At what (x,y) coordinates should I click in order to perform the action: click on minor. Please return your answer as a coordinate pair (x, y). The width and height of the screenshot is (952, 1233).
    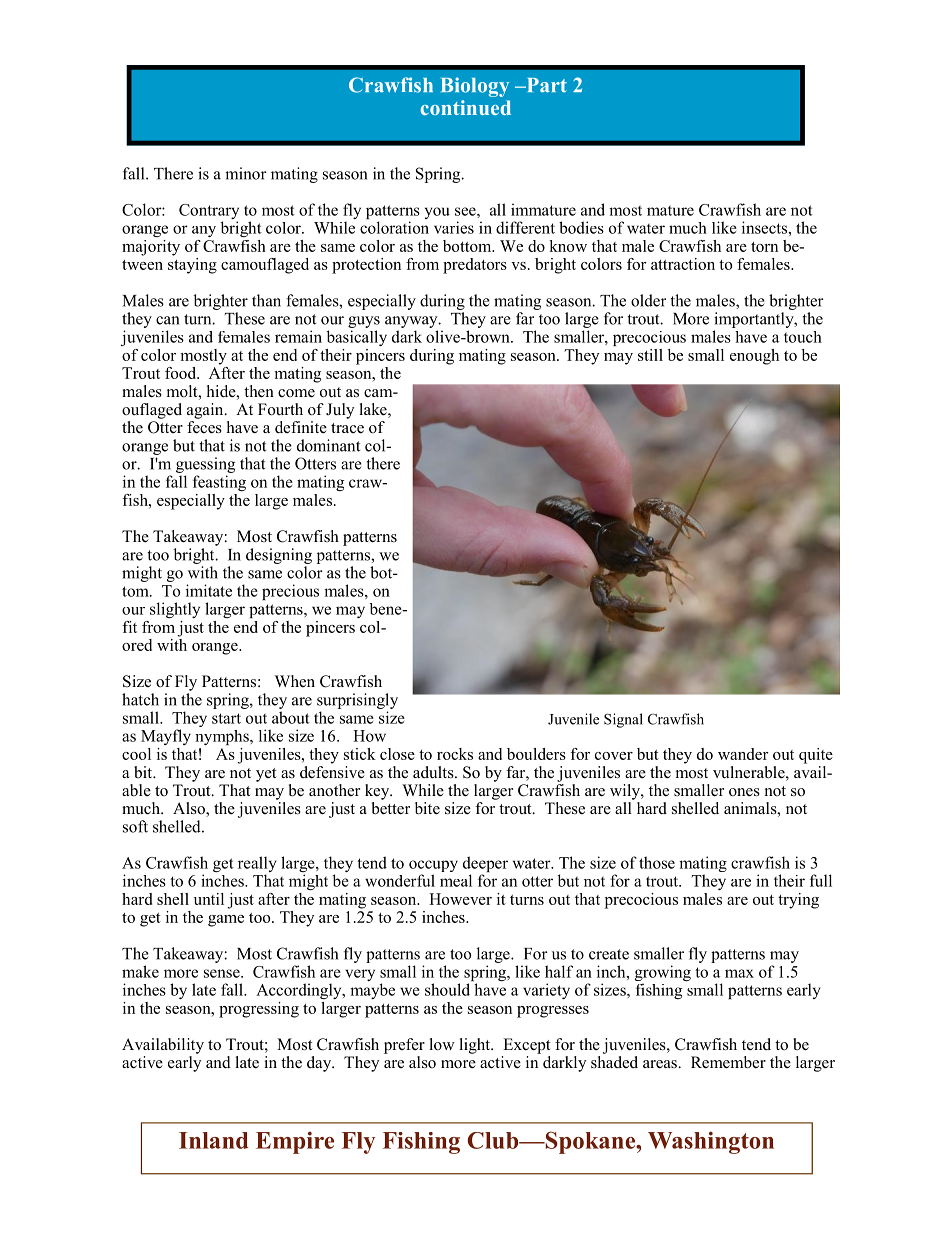
    Looking at the image, I should click on (246, 173).
